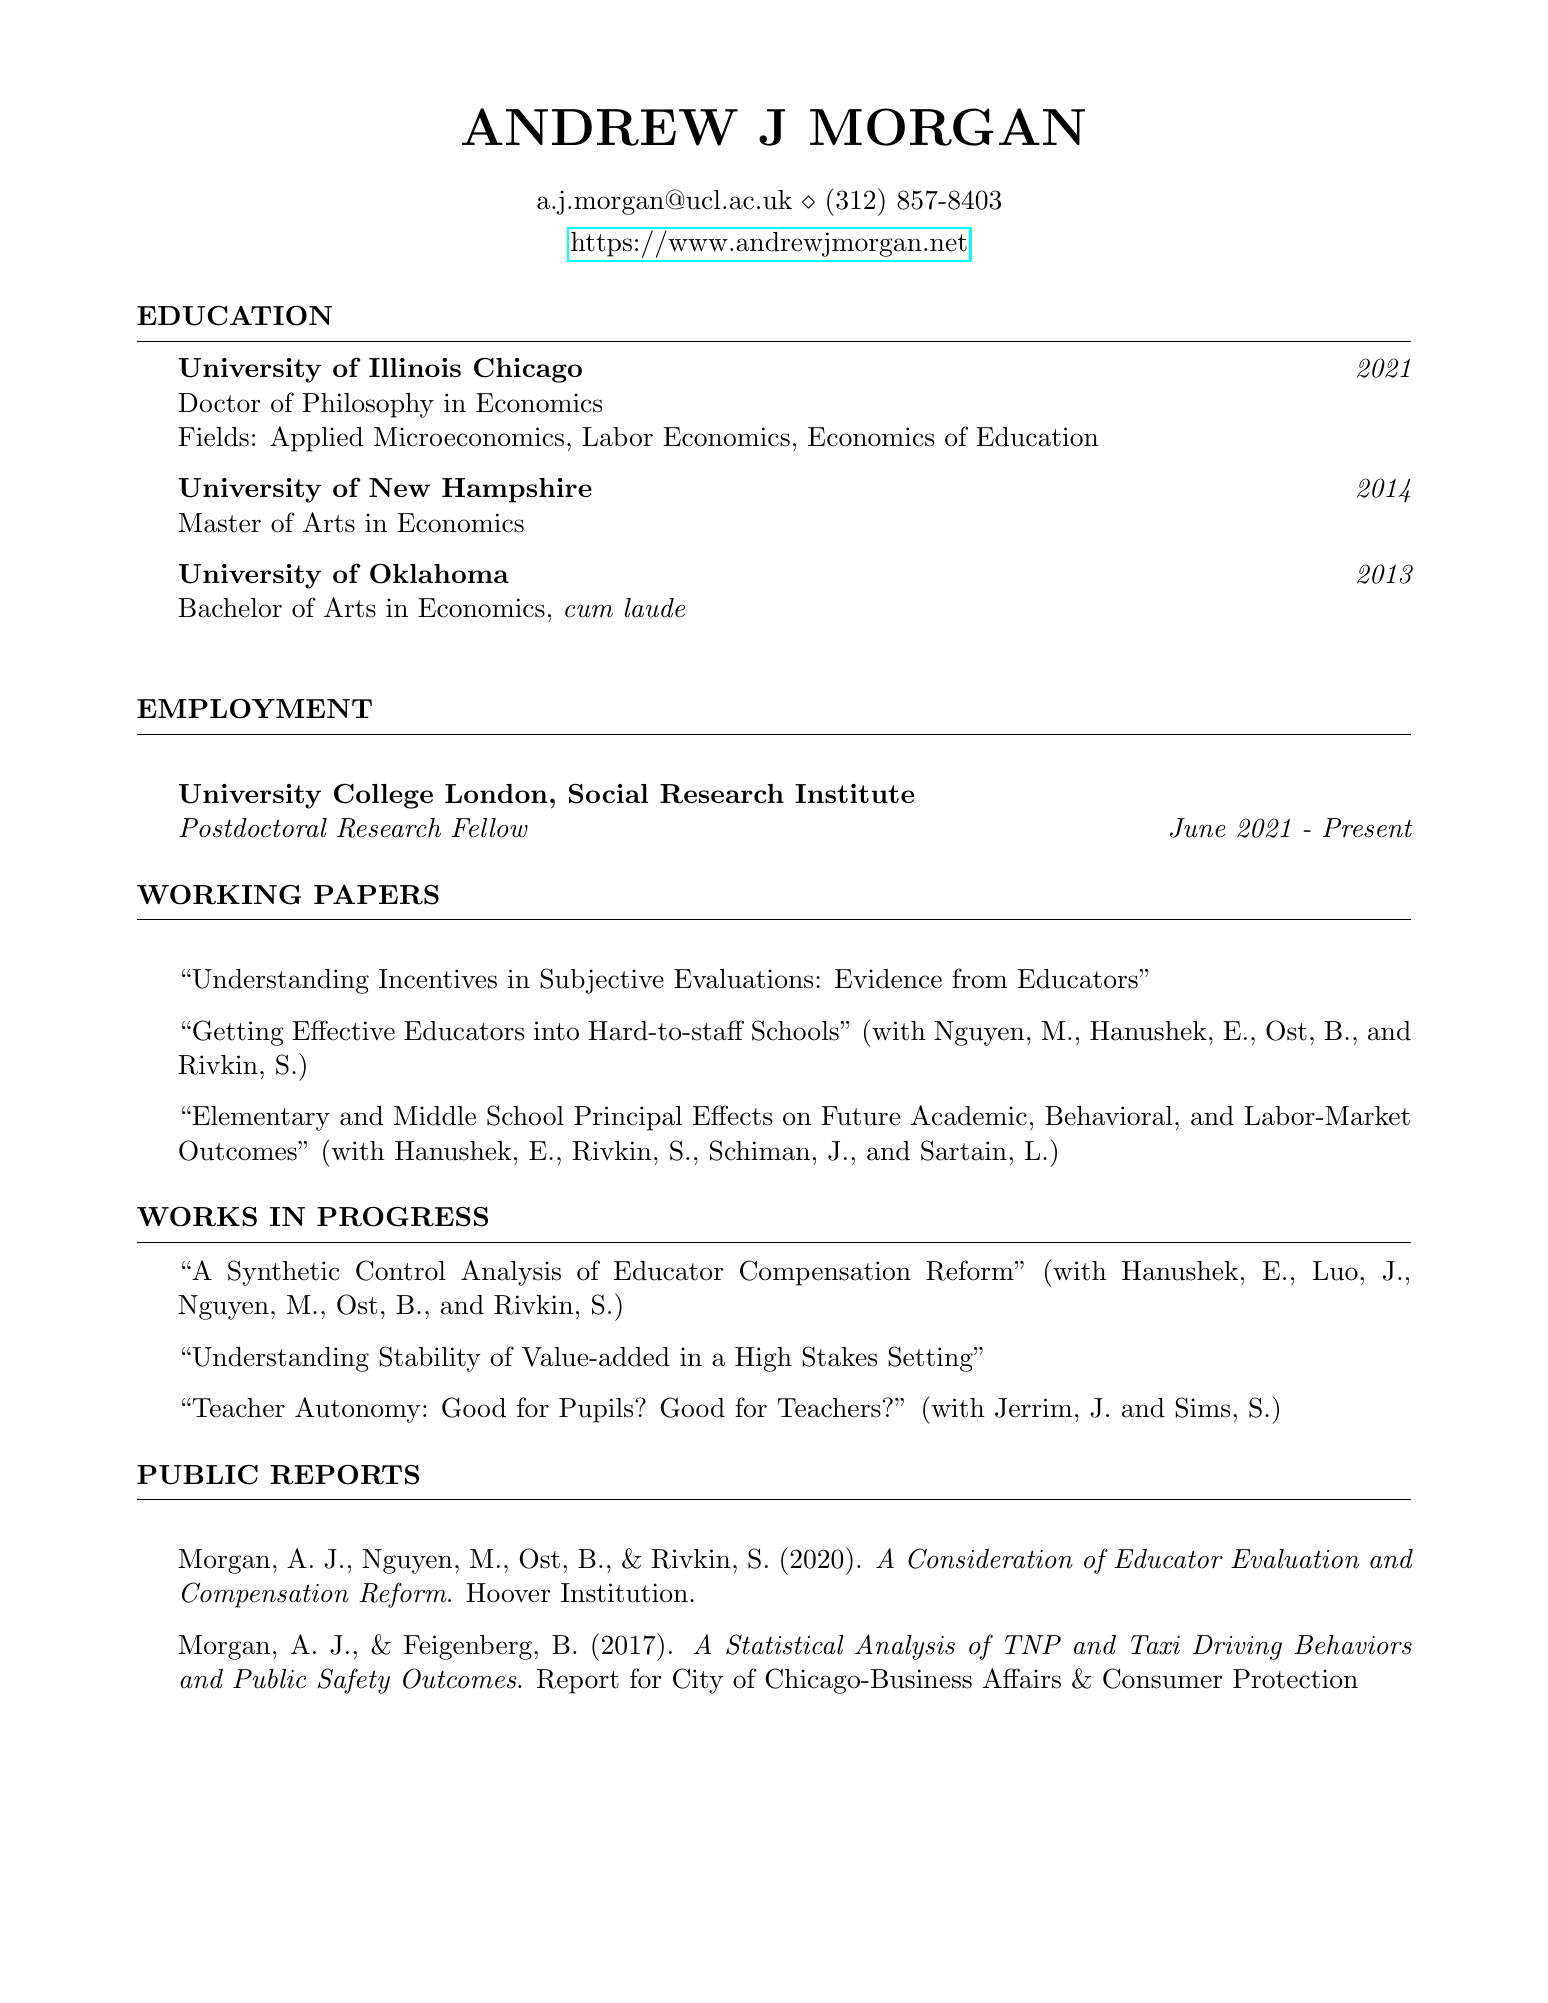 The width and height of the image is (1548, 2003). Describe the element at coordinates (1335, 1271) in the image. I see `Luo` at that location.
